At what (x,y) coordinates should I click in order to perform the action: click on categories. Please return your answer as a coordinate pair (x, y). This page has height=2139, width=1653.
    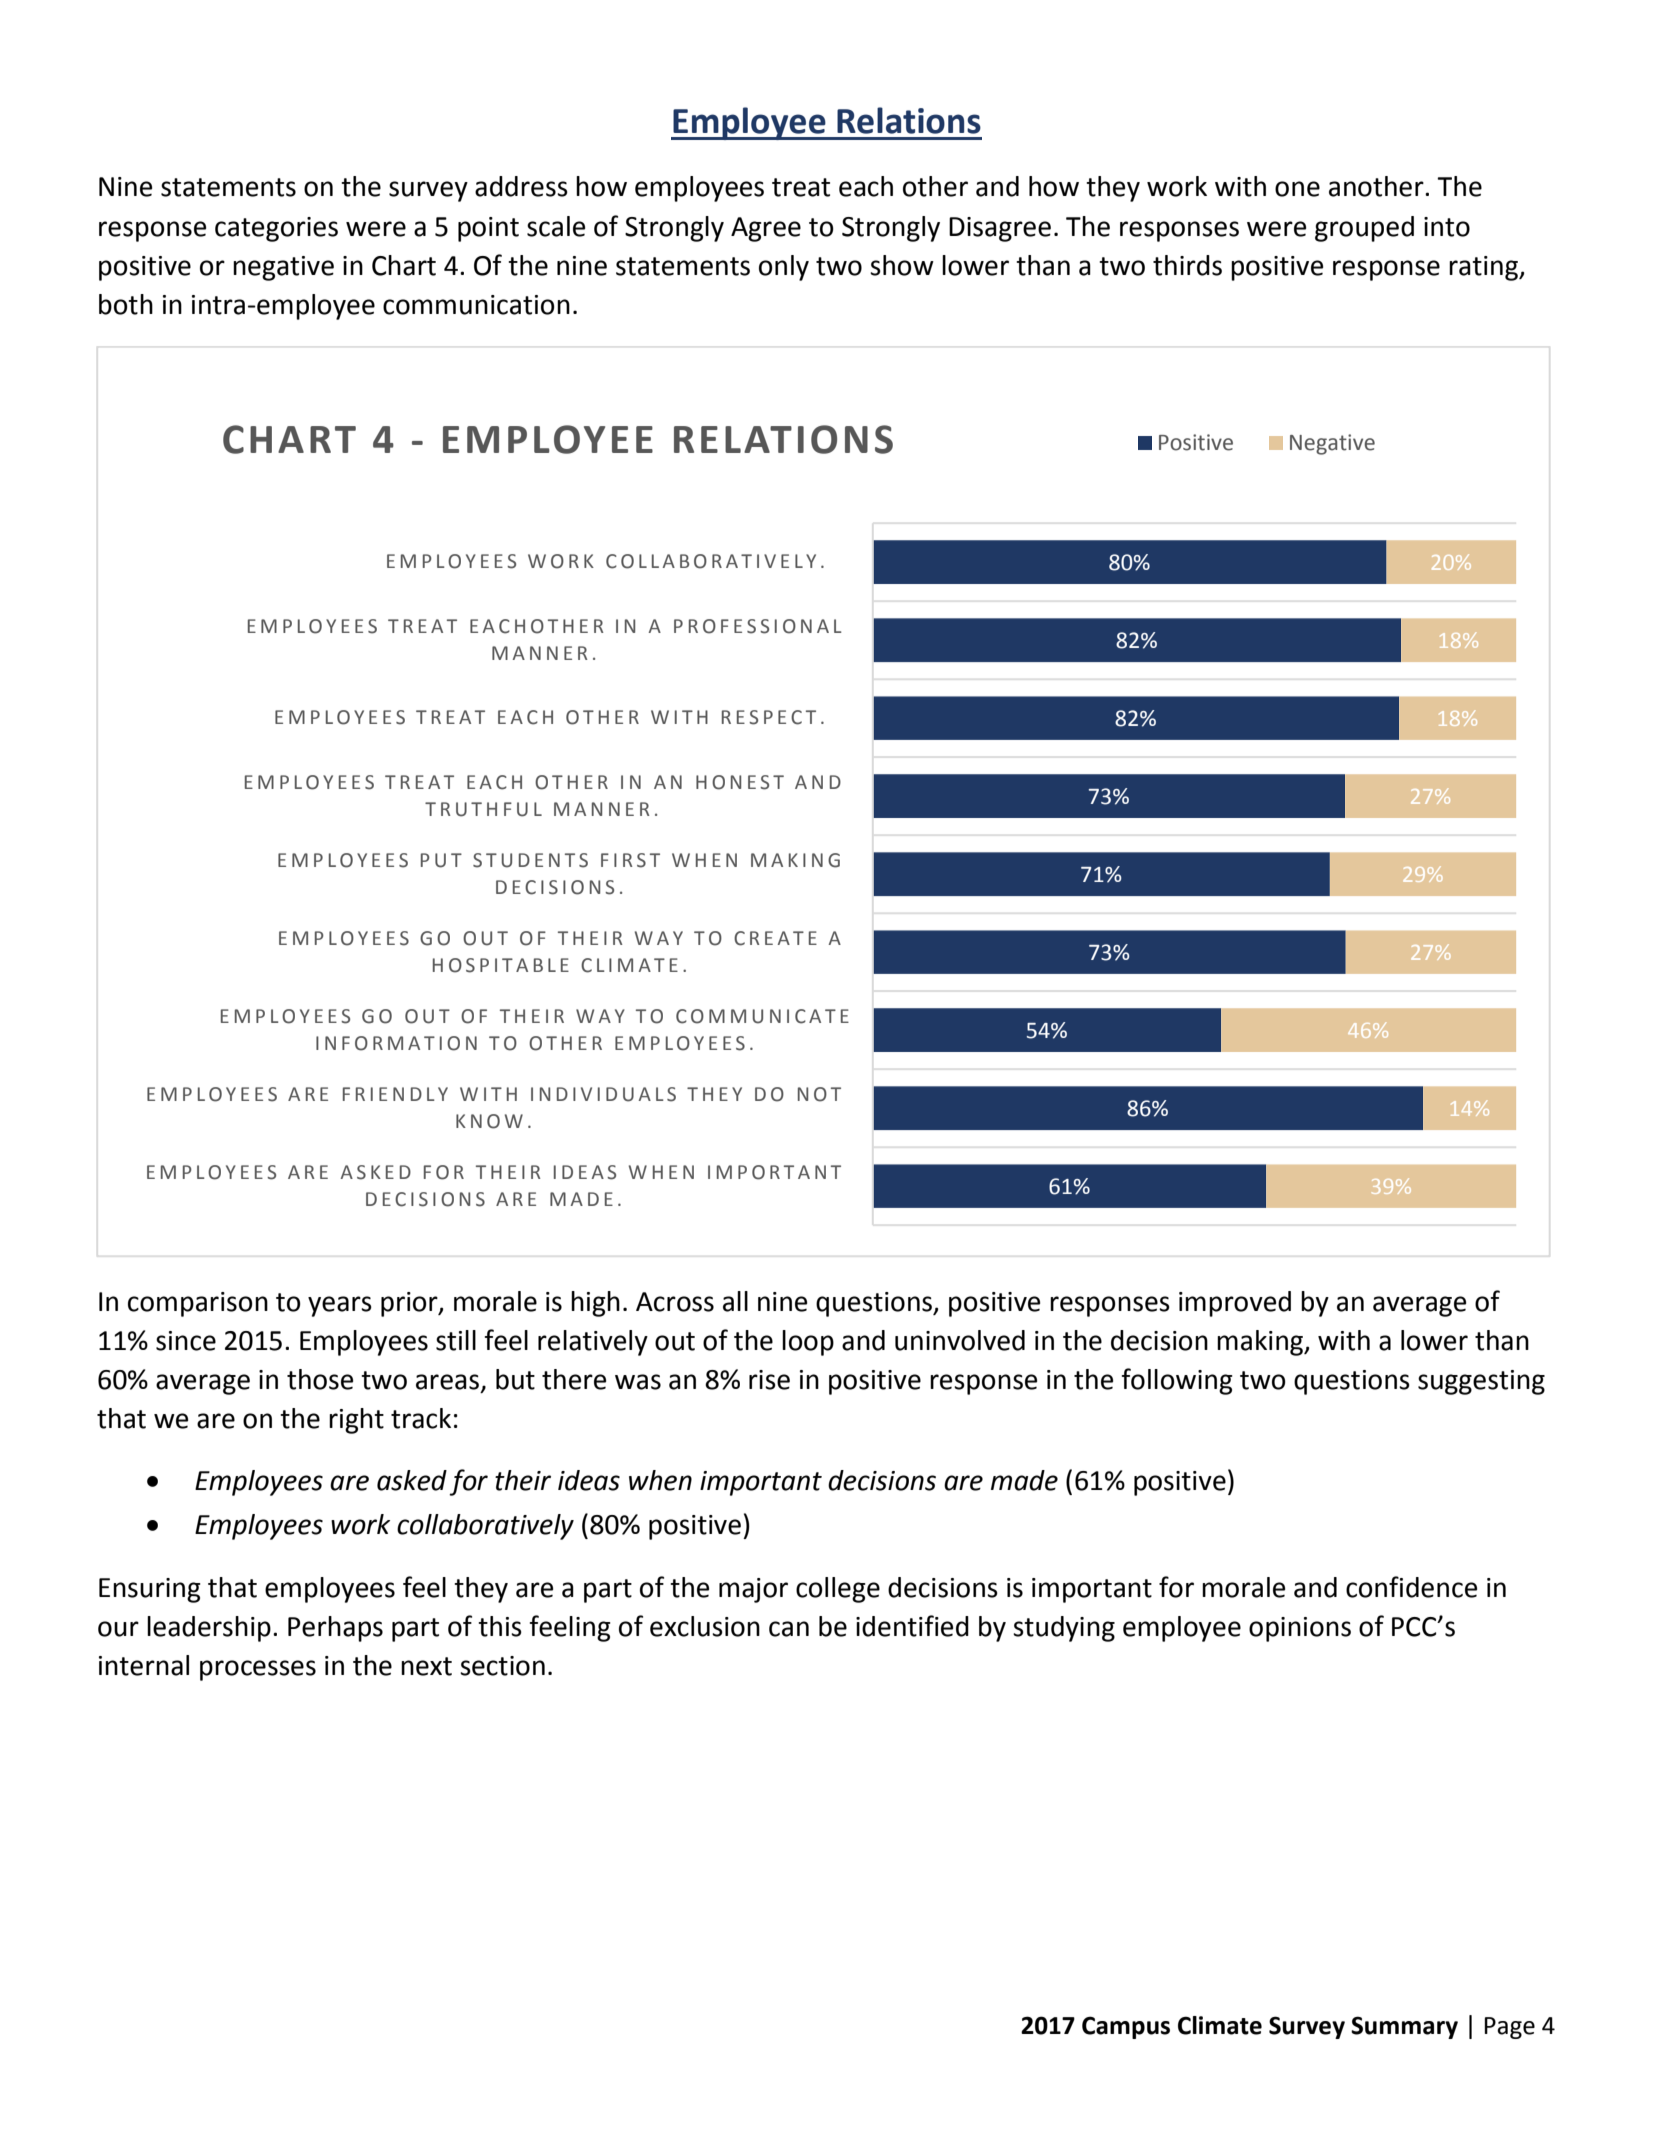
    Looking at the image, I should click on (276, 229).
